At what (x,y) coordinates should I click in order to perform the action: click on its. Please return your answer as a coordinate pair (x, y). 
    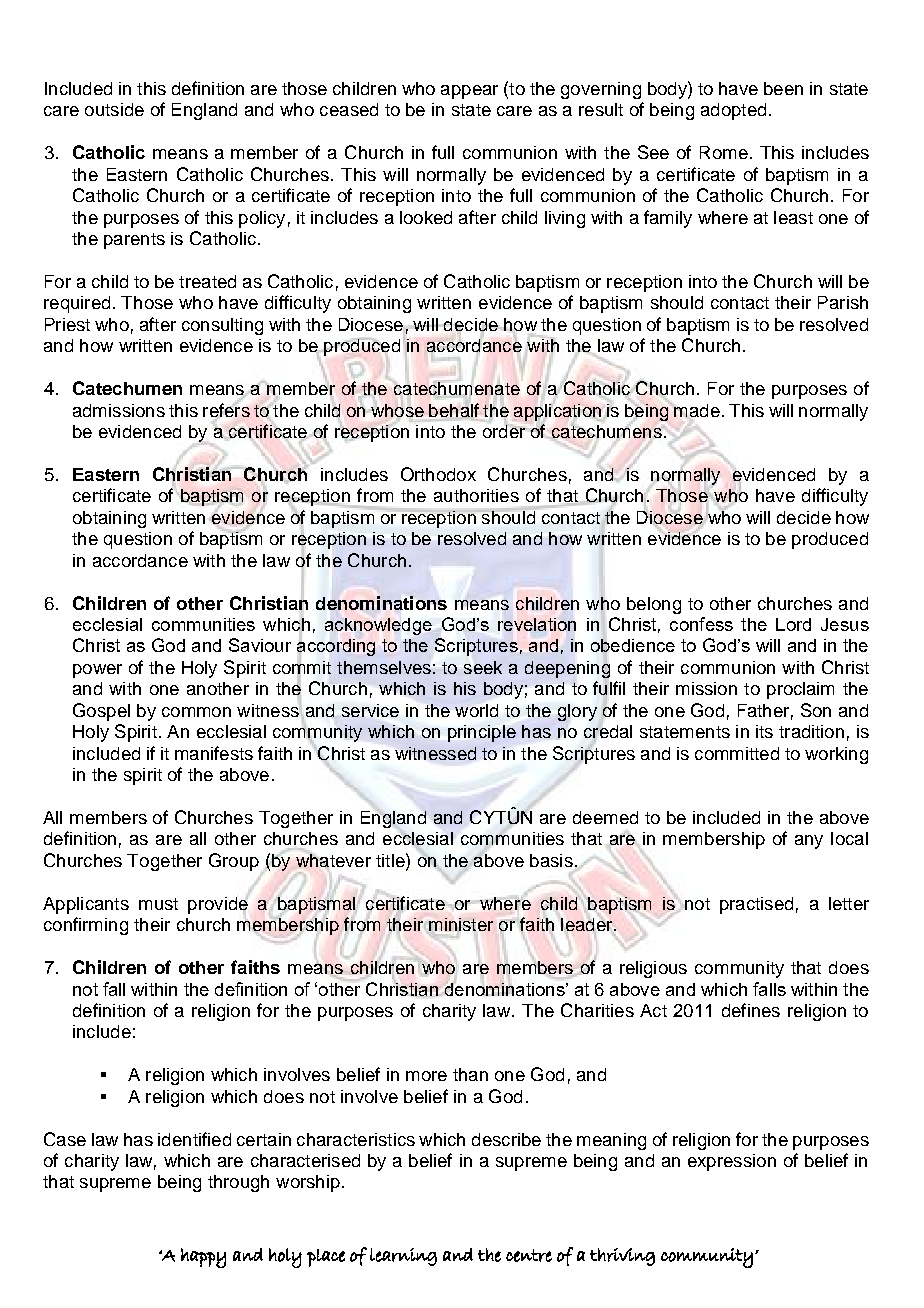
    Looking at the image, I should click on (764, 731).
